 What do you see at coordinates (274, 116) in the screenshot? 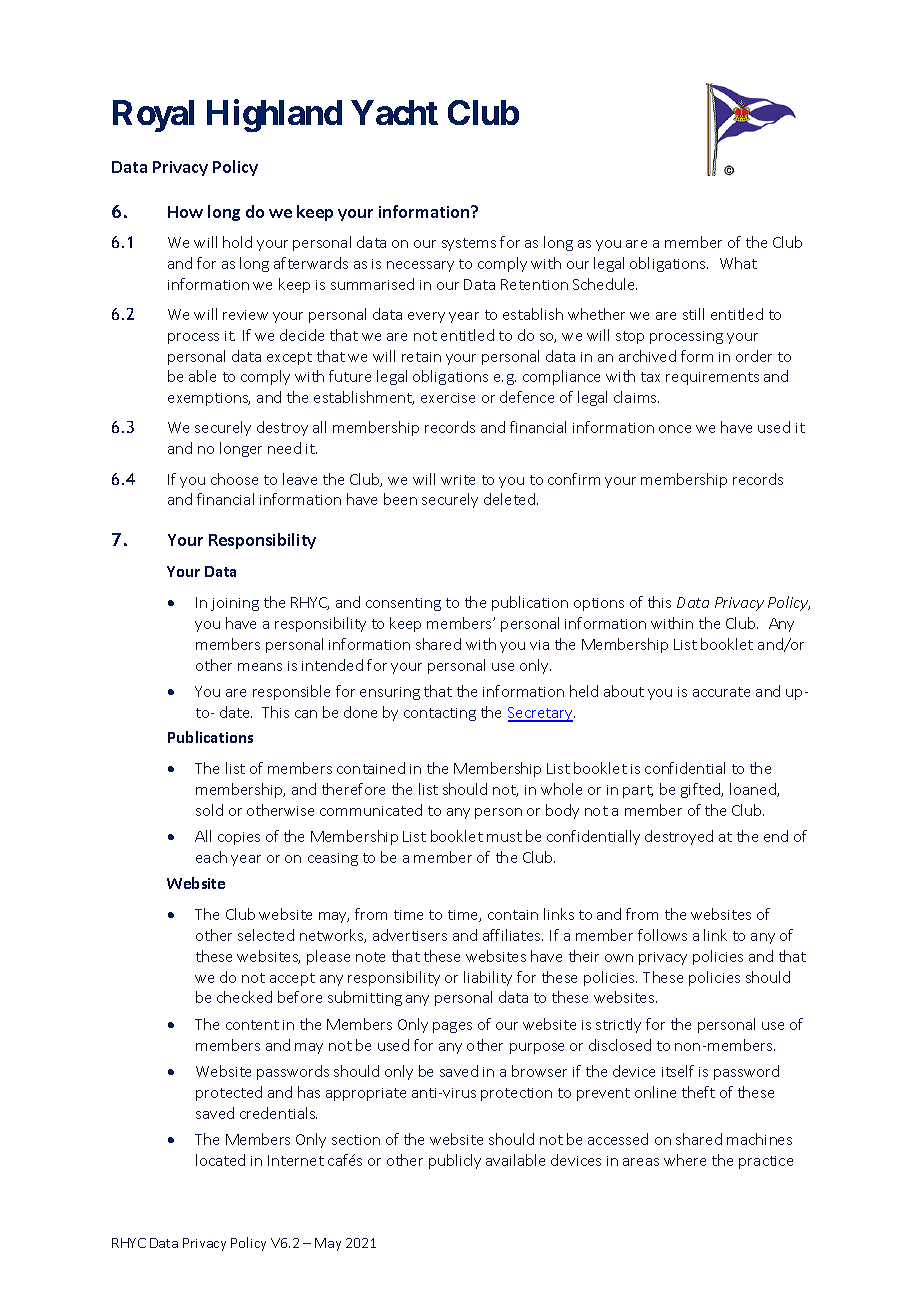
I see `Highland` at bounding box center [274, 116].
